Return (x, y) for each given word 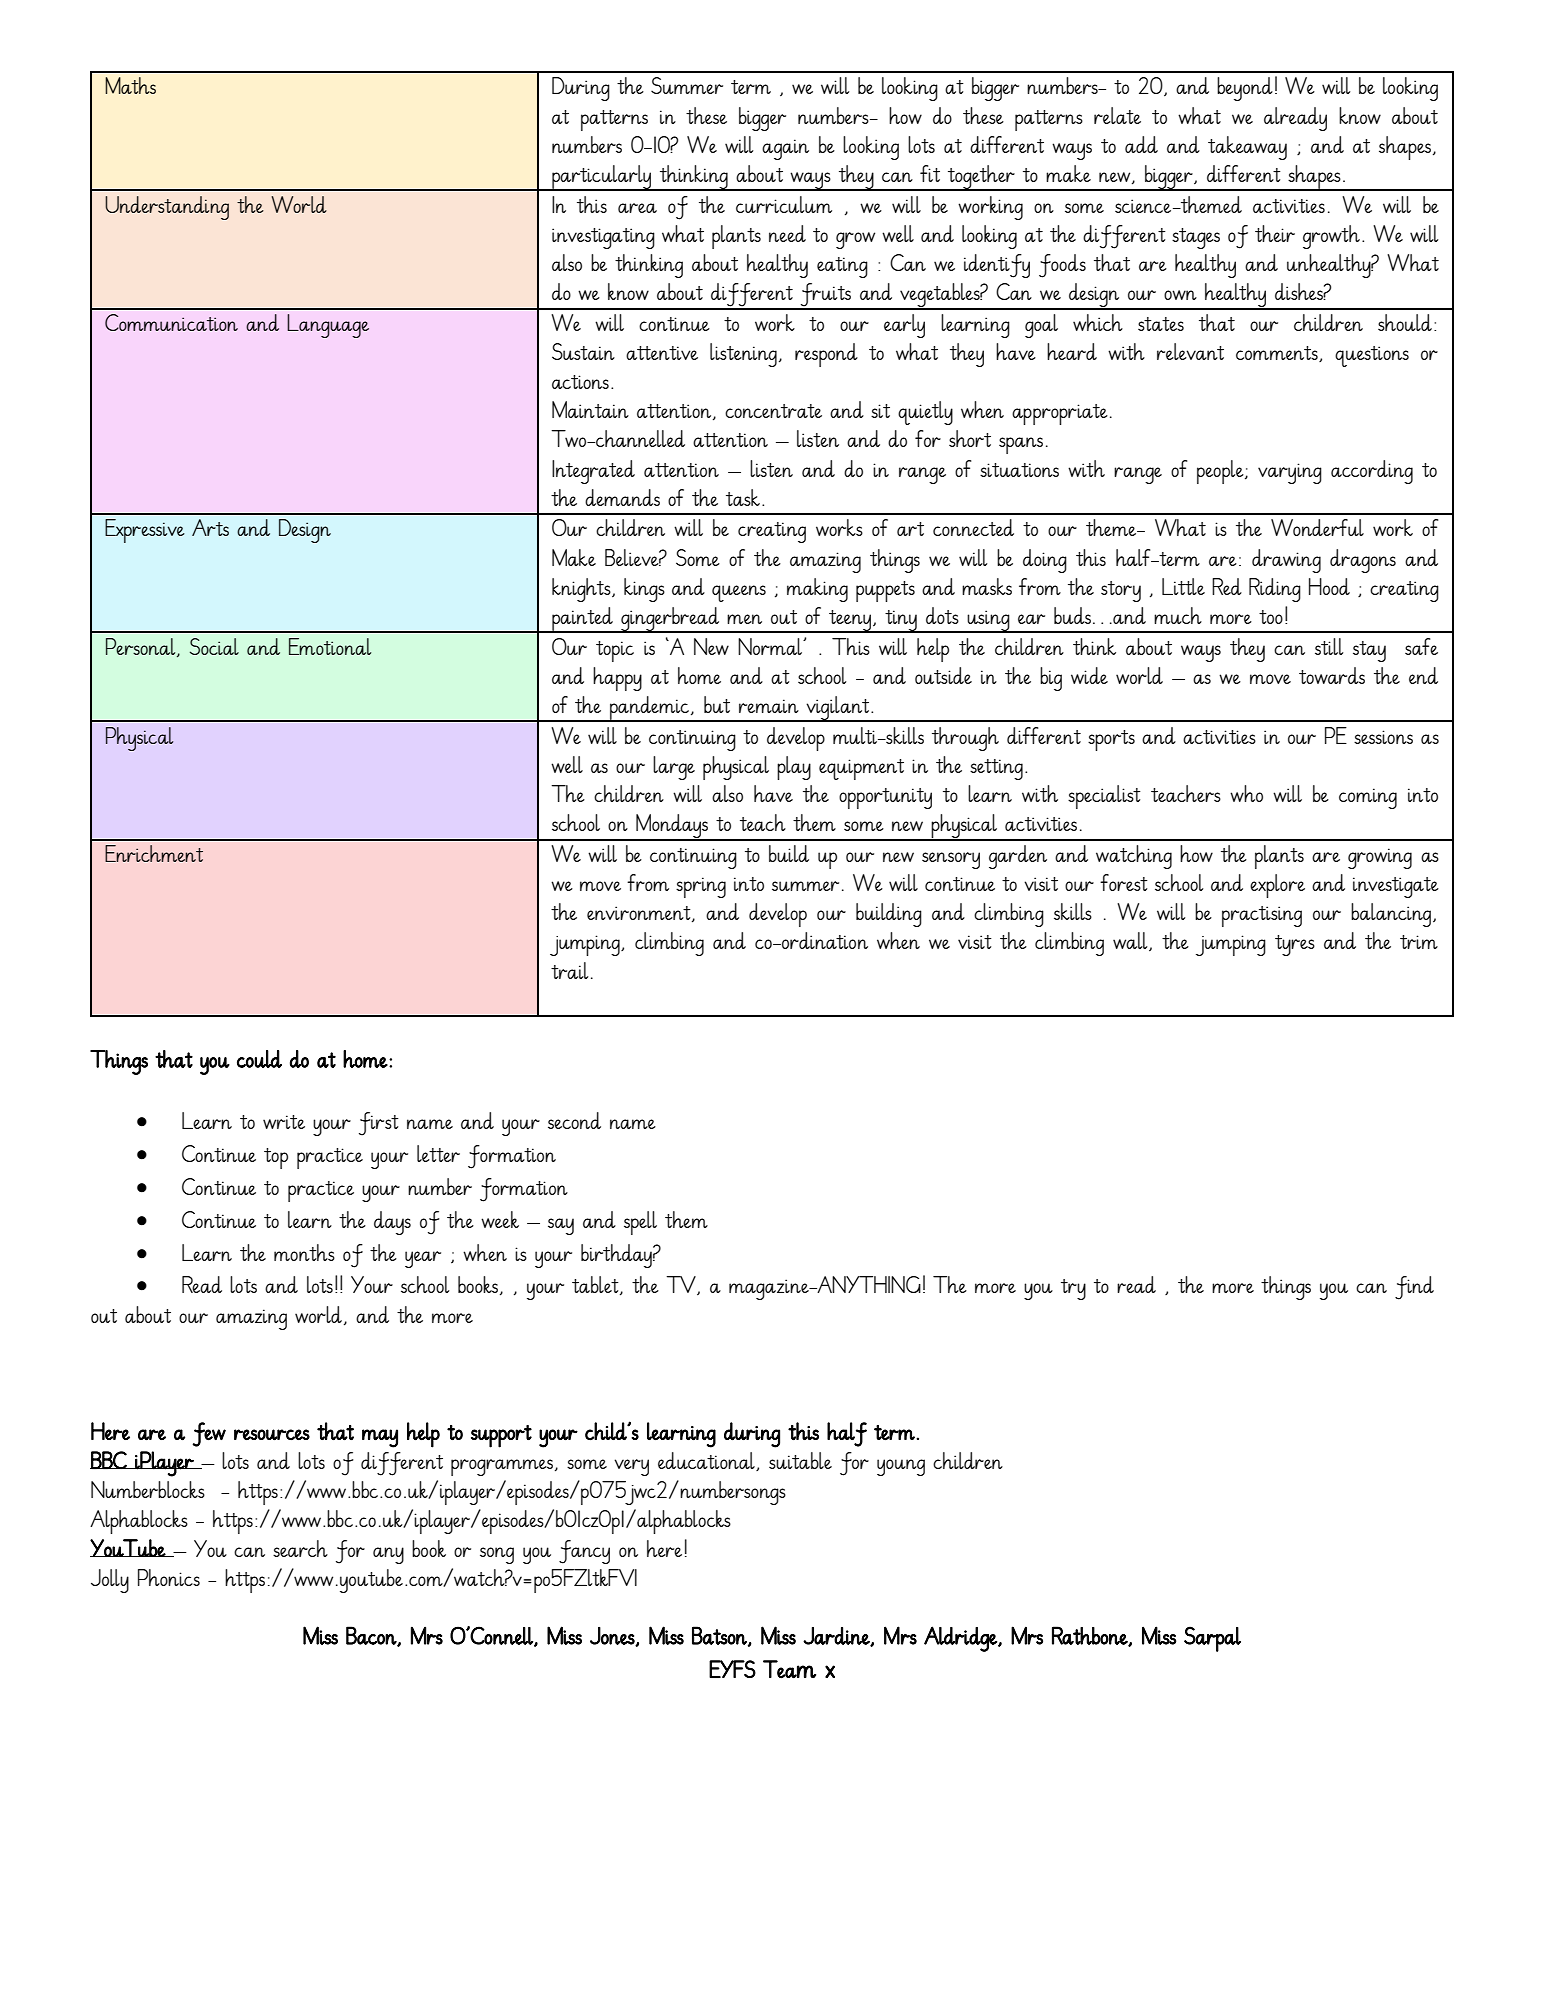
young (901, 1467)
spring (701, 887)
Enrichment (154, 853)
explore (1277, 886)
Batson (720, 1636)
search (300, 1548)
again (785, 149)
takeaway (1247, 148)
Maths (130, 85)
